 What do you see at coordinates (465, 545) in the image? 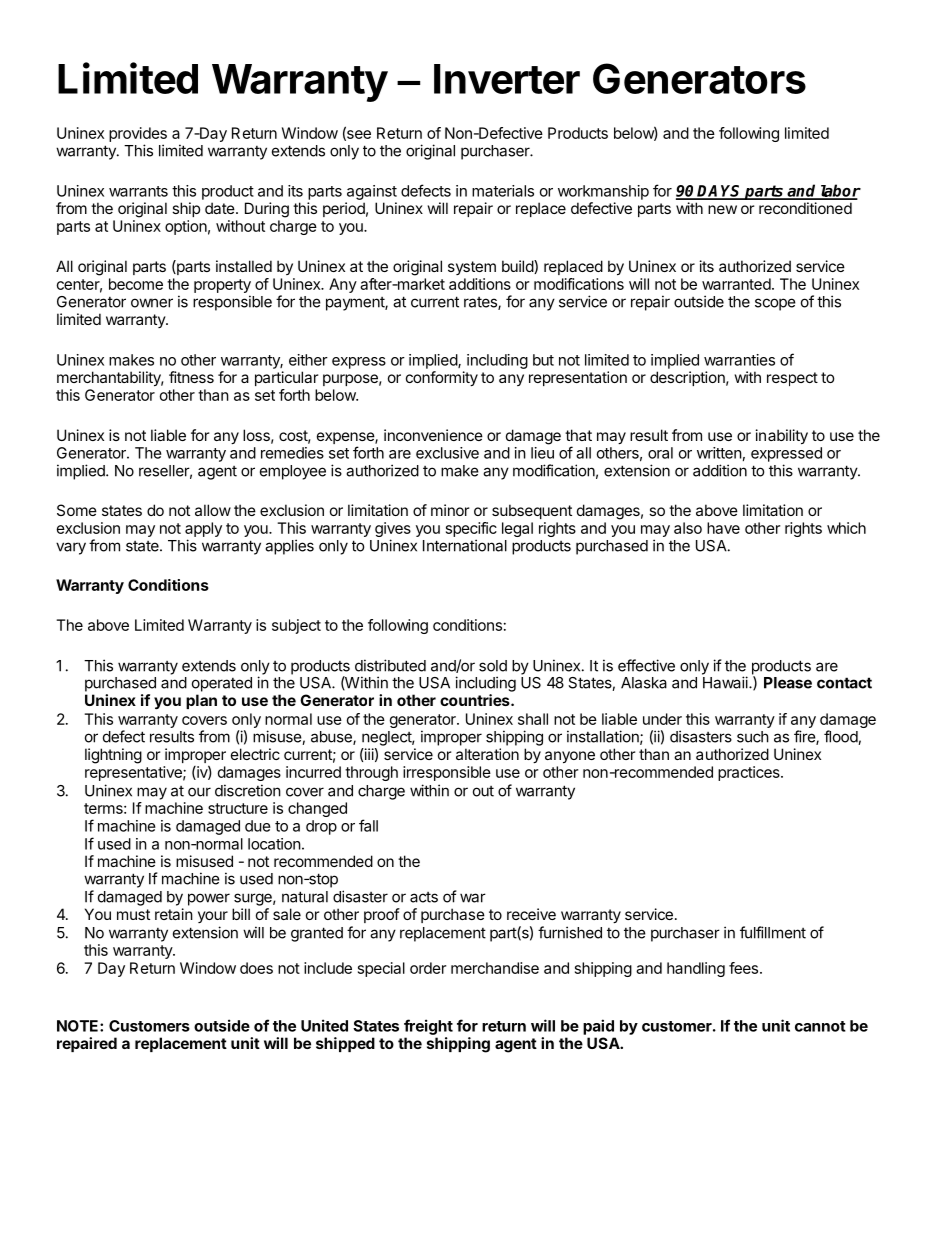
I see `International` at bounding box center [465, 545].
